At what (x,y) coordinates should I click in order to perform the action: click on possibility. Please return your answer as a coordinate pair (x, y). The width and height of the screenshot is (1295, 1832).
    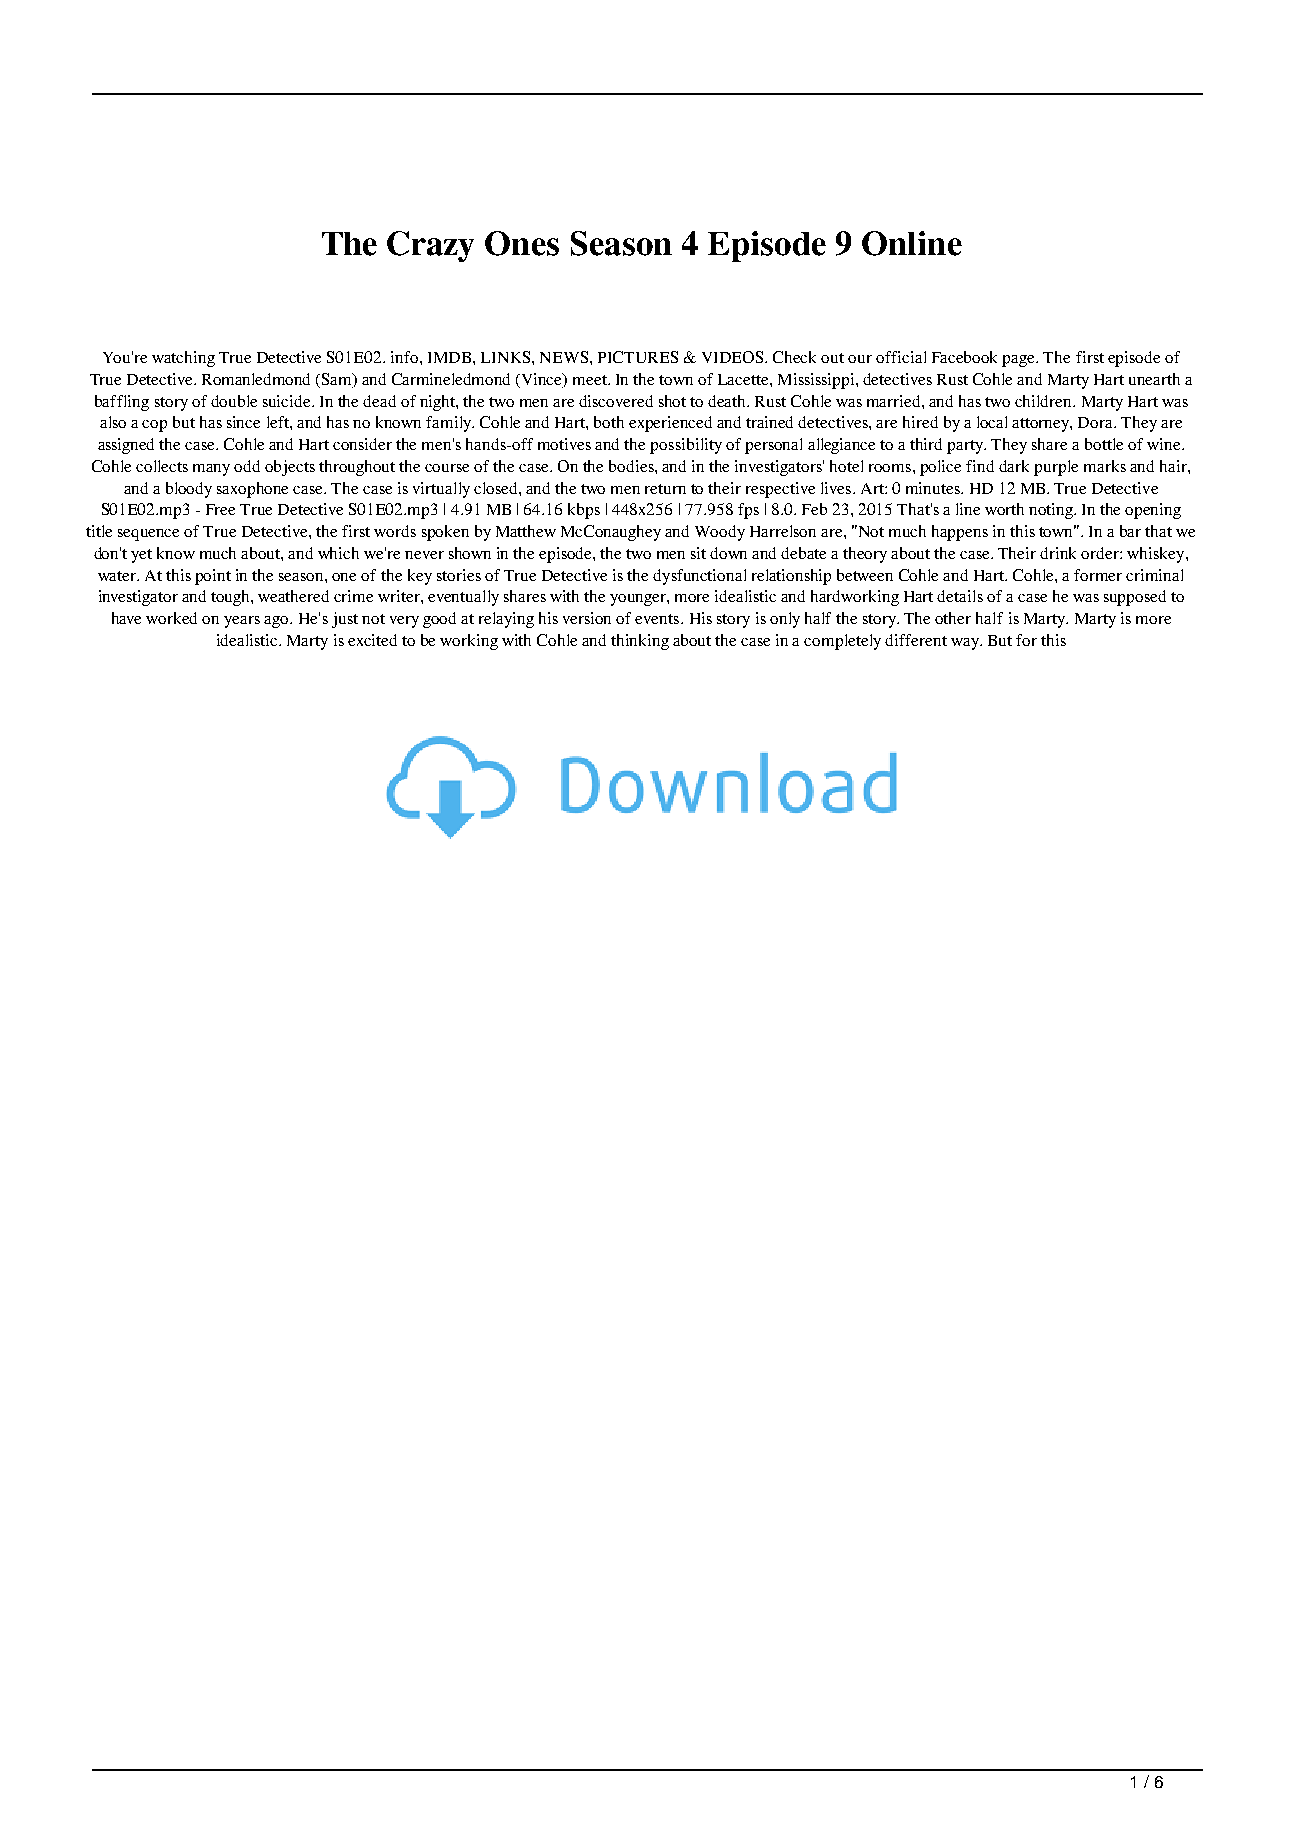
    Looking at the image, I should click on (686, 446).
